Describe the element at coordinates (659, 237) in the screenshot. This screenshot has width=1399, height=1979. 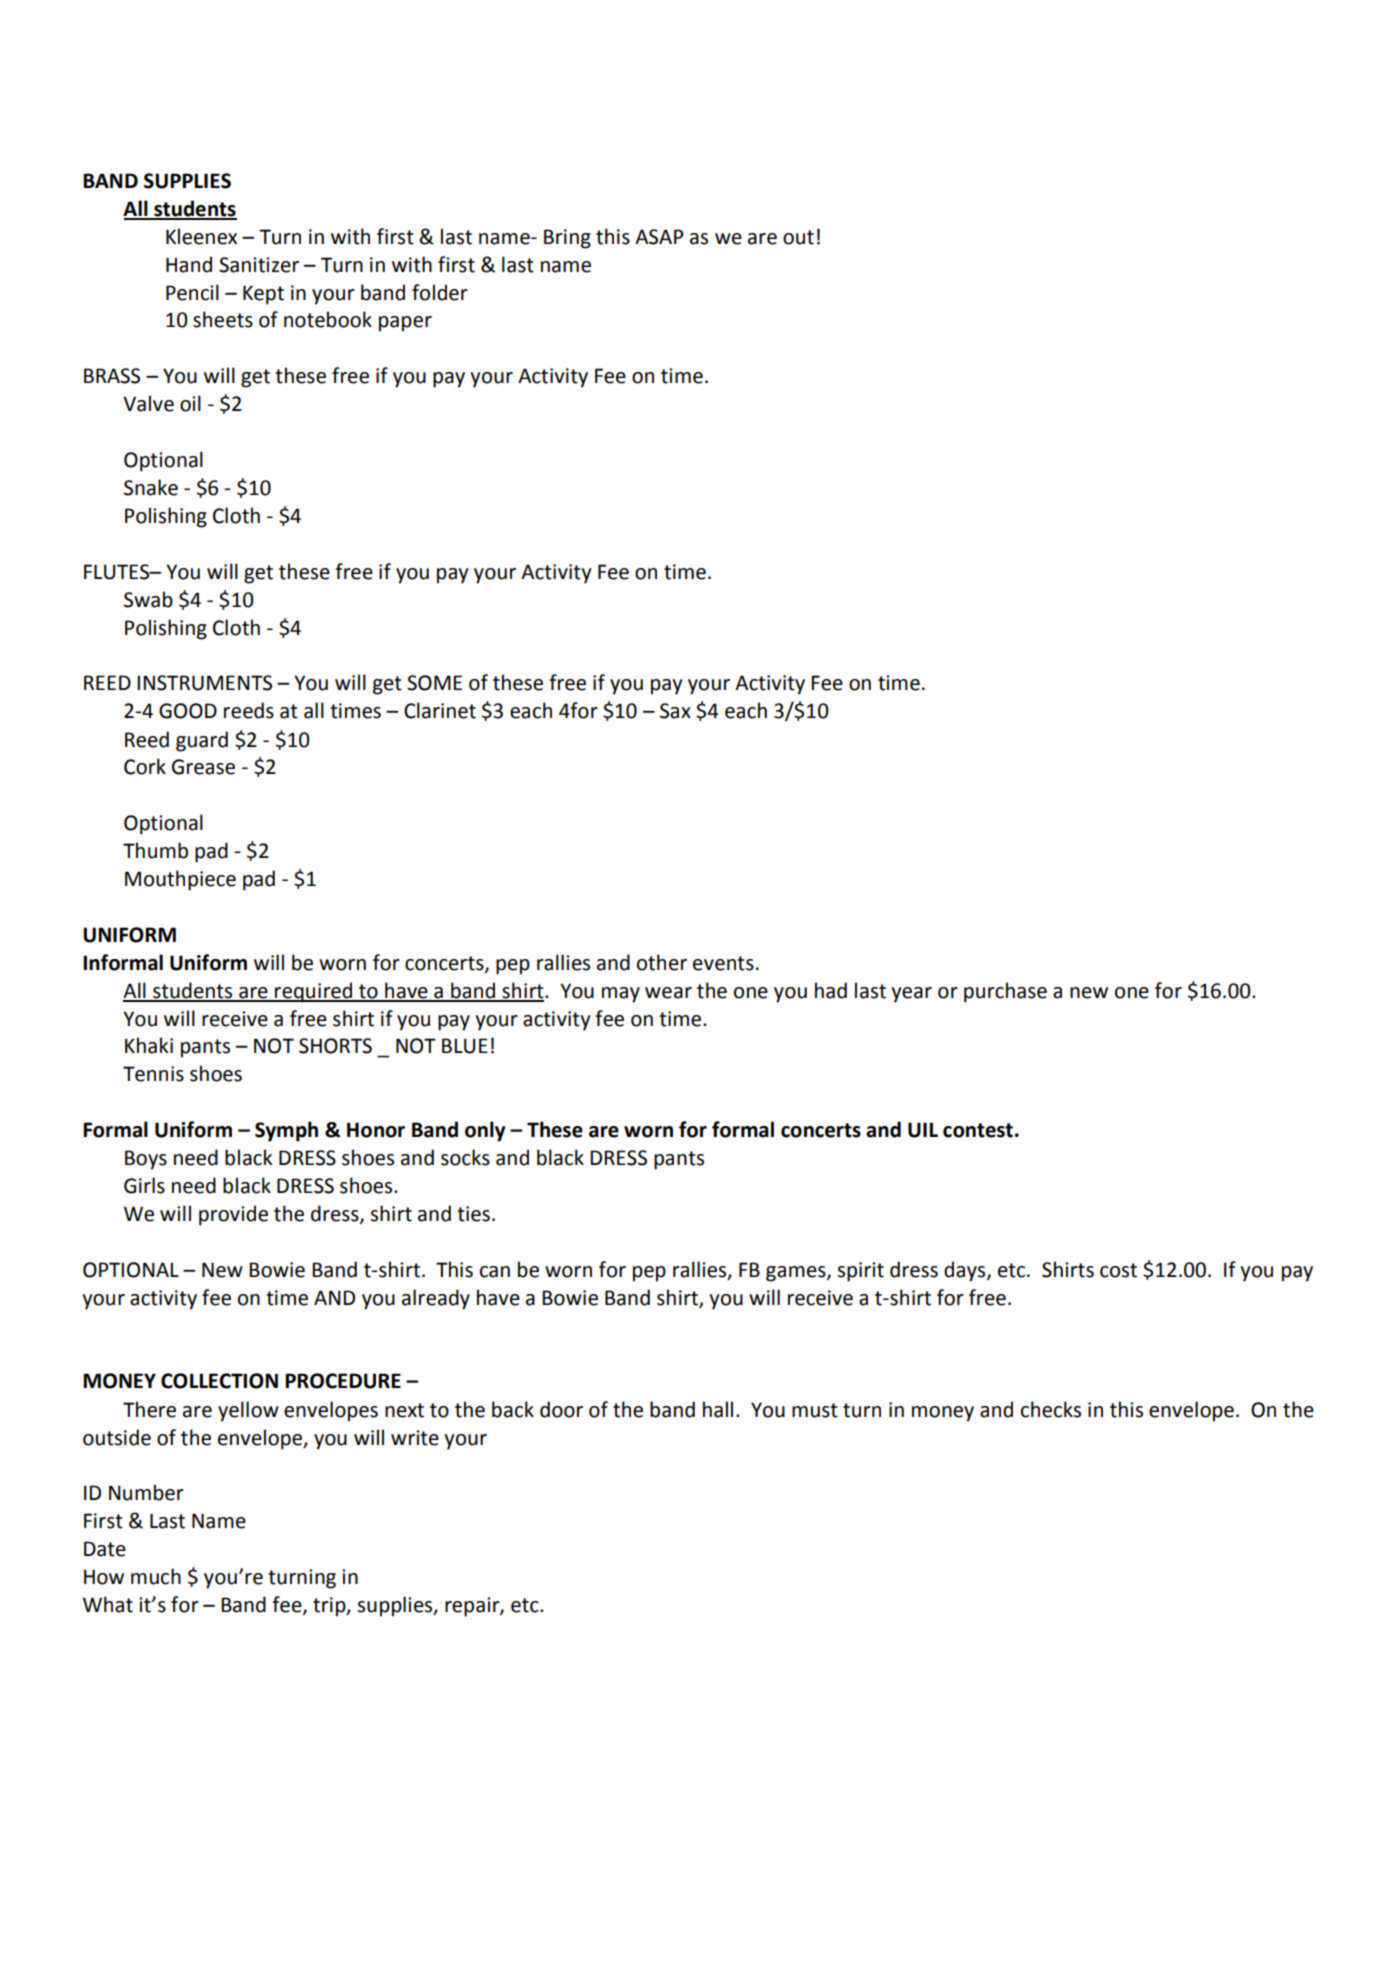
I see `ASAP` at that location.
